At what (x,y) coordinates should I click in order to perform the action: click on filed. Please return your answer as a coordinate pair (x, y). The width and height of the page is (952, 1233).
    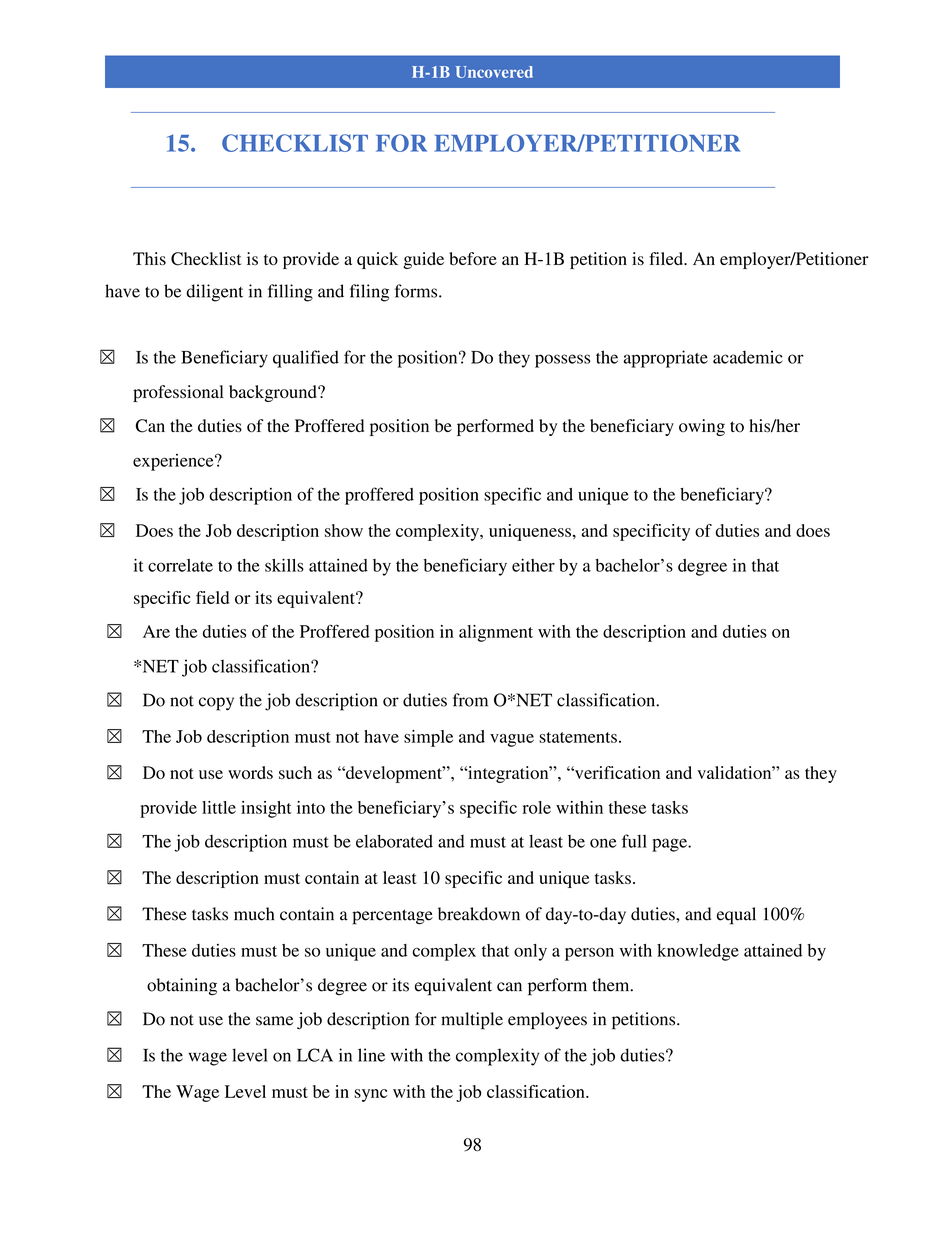
    Looking at the image, I should click on (667, 258).
